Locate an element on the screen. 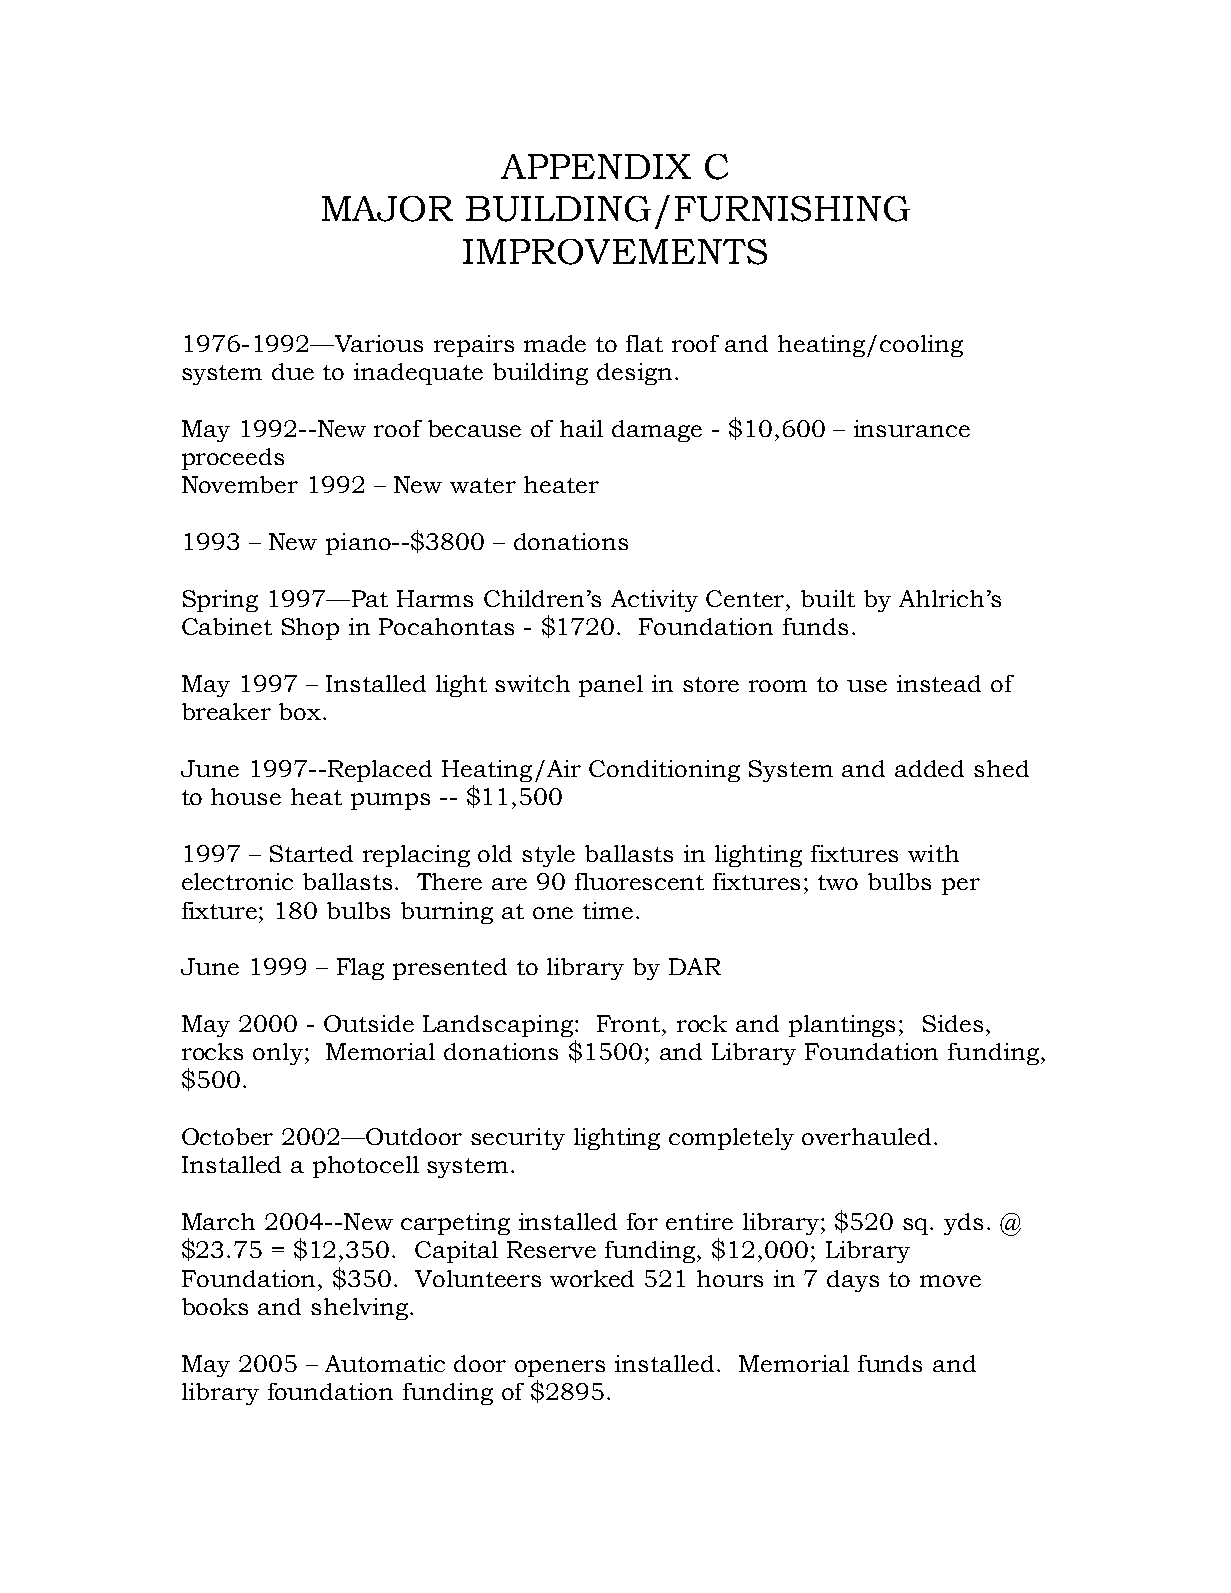  added is located at coordinates (929, 768).
